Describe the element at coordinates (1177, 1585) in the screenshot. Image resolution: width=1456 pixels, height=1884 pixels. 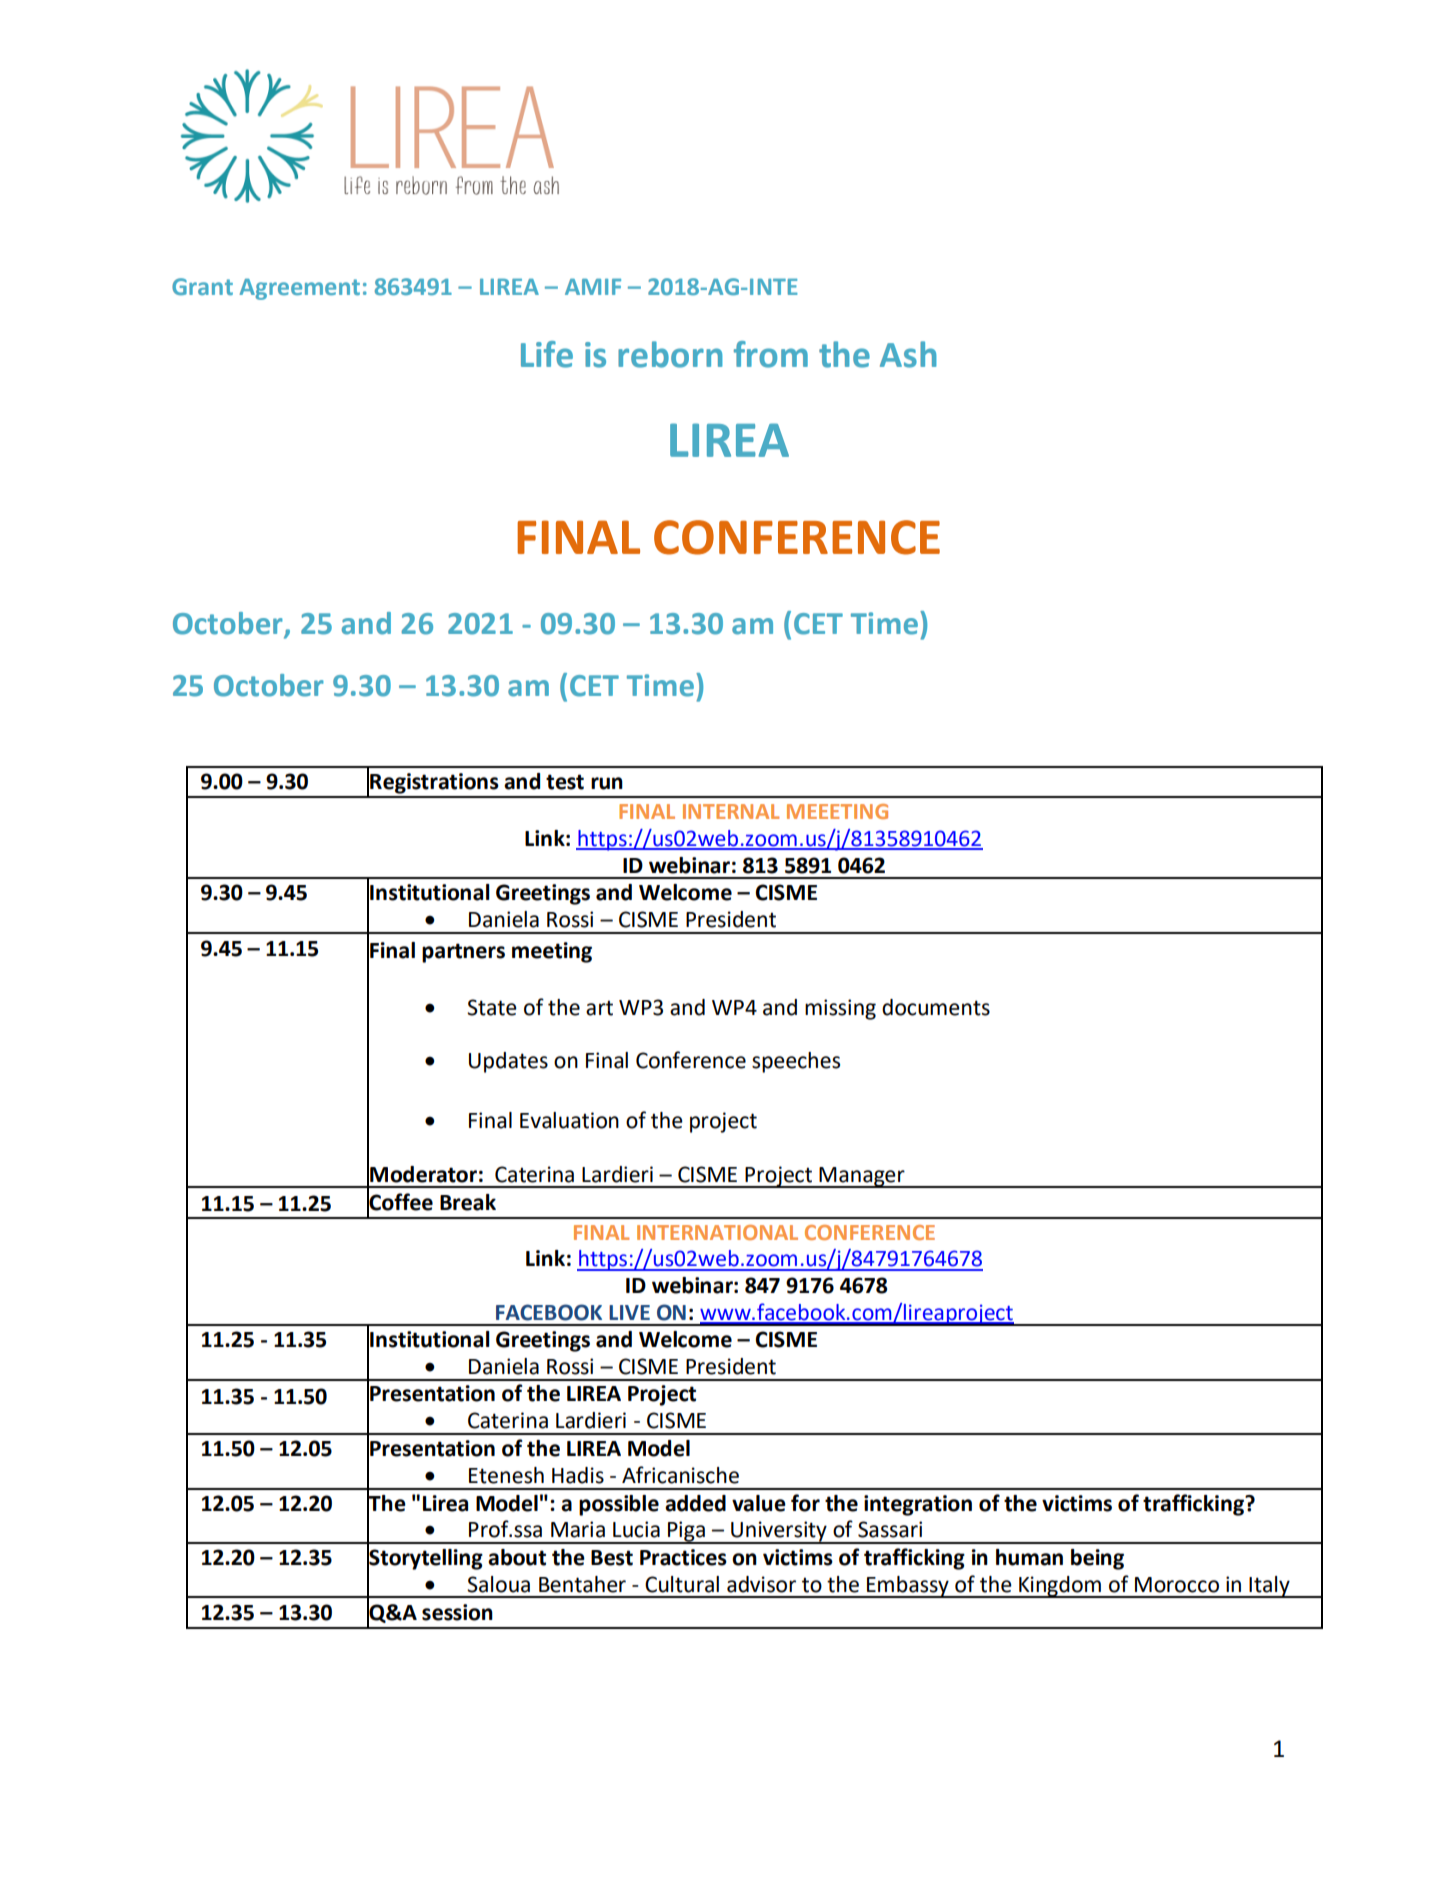
I see `Morocco` at that location.
